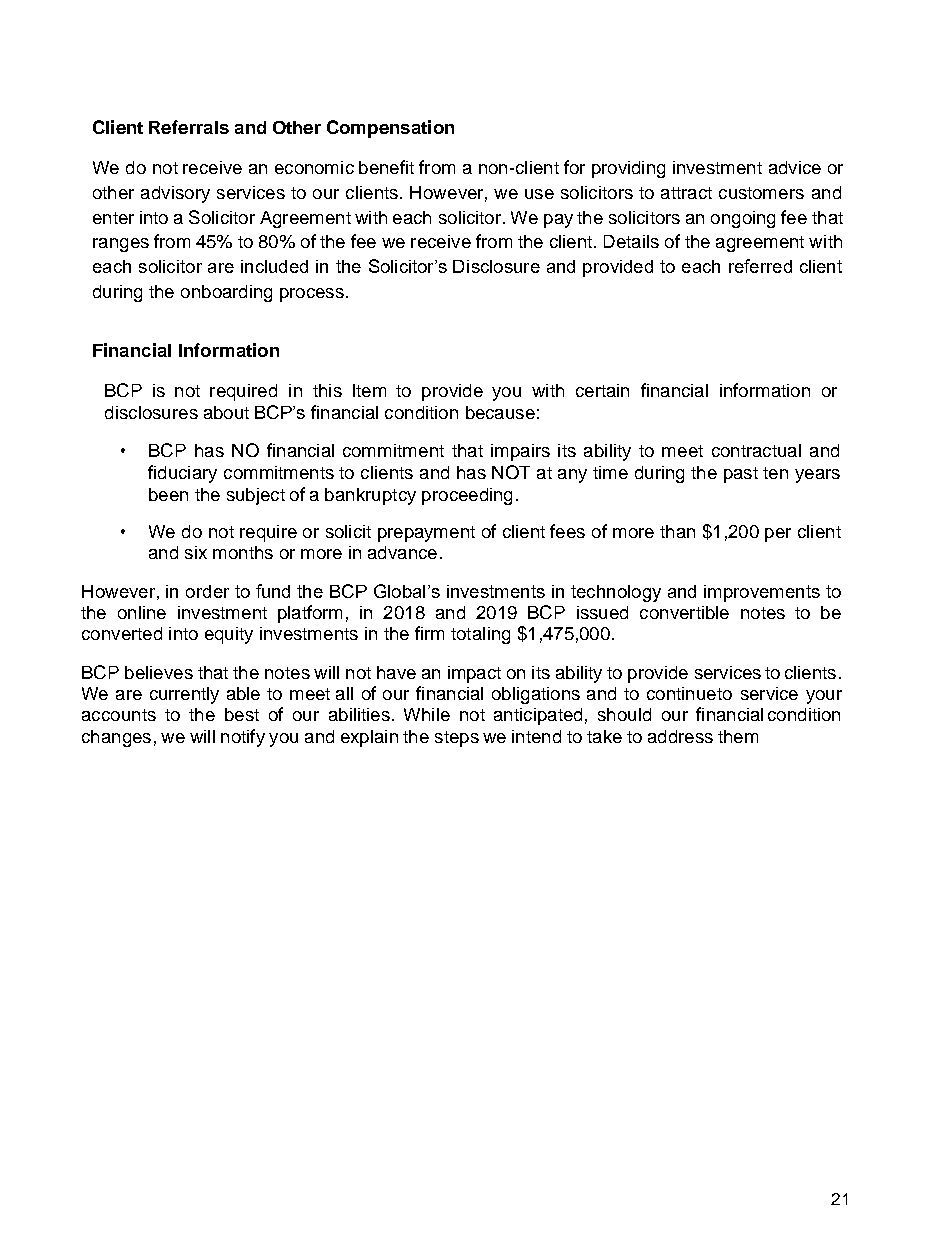 The height and width of the screenshot is (1233, 952). Describe the element at coordinates (207, 591) in the screenshot. I see `order` at that location.
